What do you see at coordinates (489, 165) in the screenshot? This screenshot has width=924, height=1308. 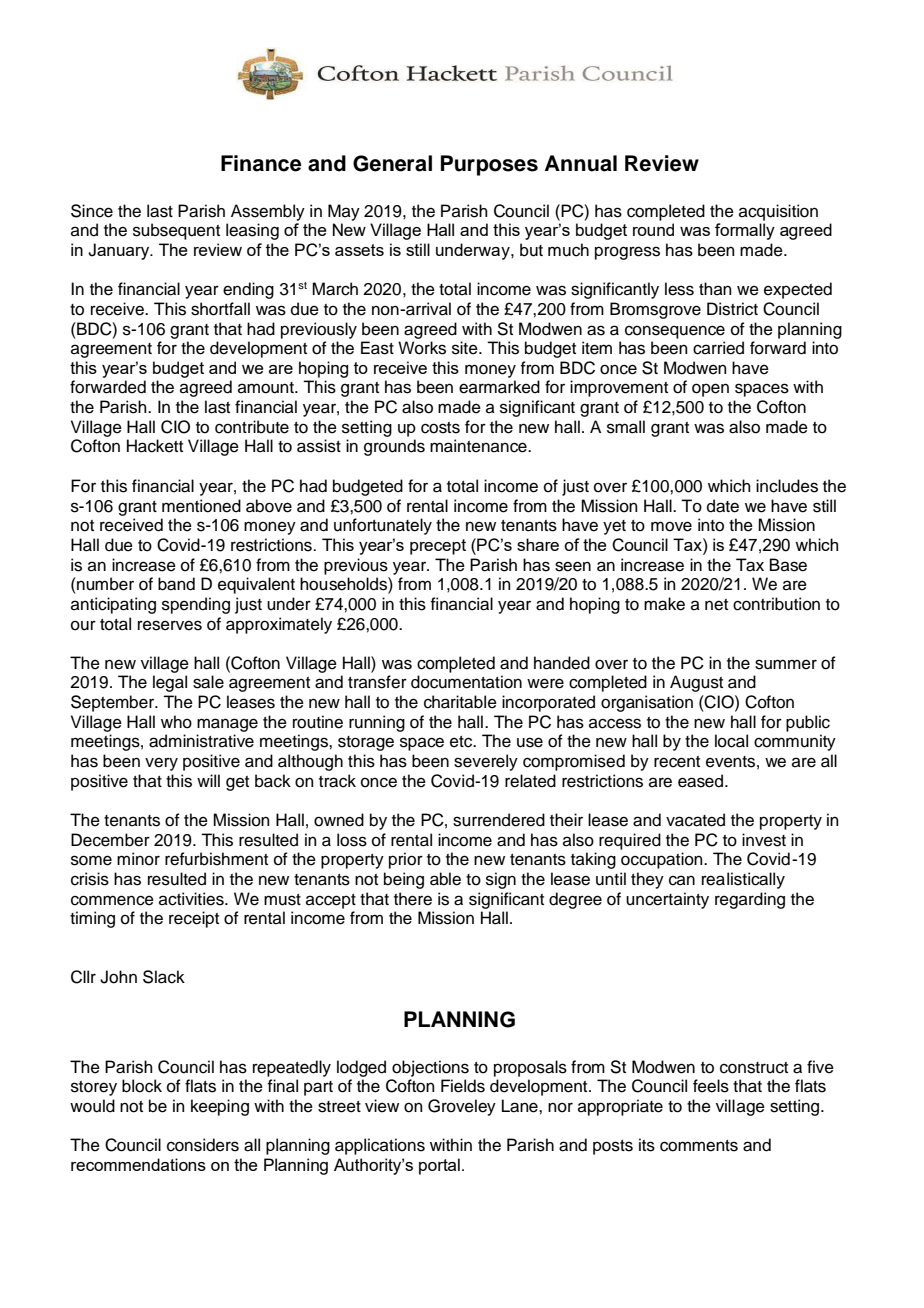 I see `Purposes` at bounding box center [489, 165].
